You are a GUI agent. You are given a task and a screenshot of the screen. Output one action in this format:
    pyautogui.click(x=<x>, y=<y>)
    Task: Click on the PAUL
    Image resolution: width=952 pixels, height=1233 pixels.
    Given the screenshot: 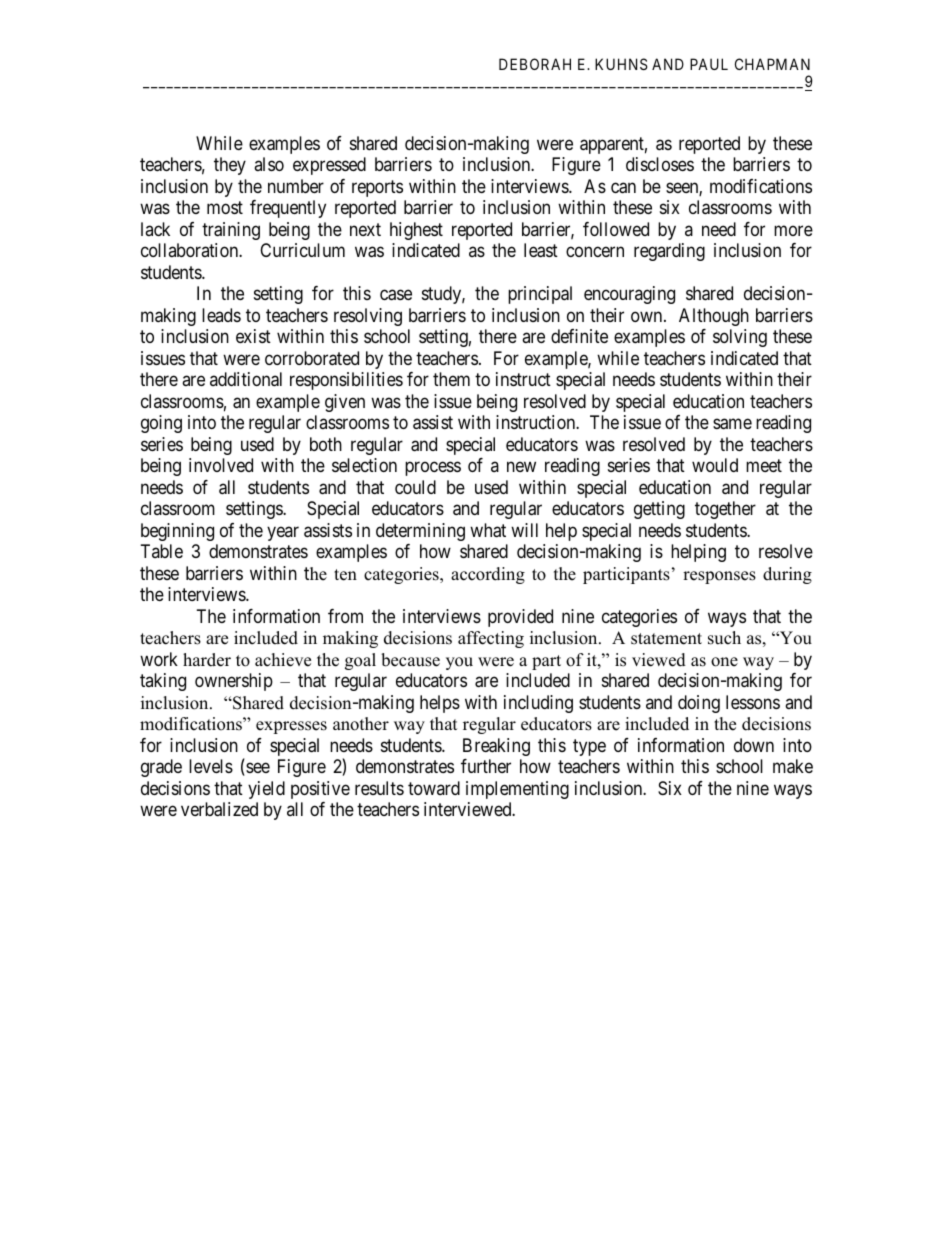 What is the action you would take?
    pyautogui.click(x=709, y=64)
